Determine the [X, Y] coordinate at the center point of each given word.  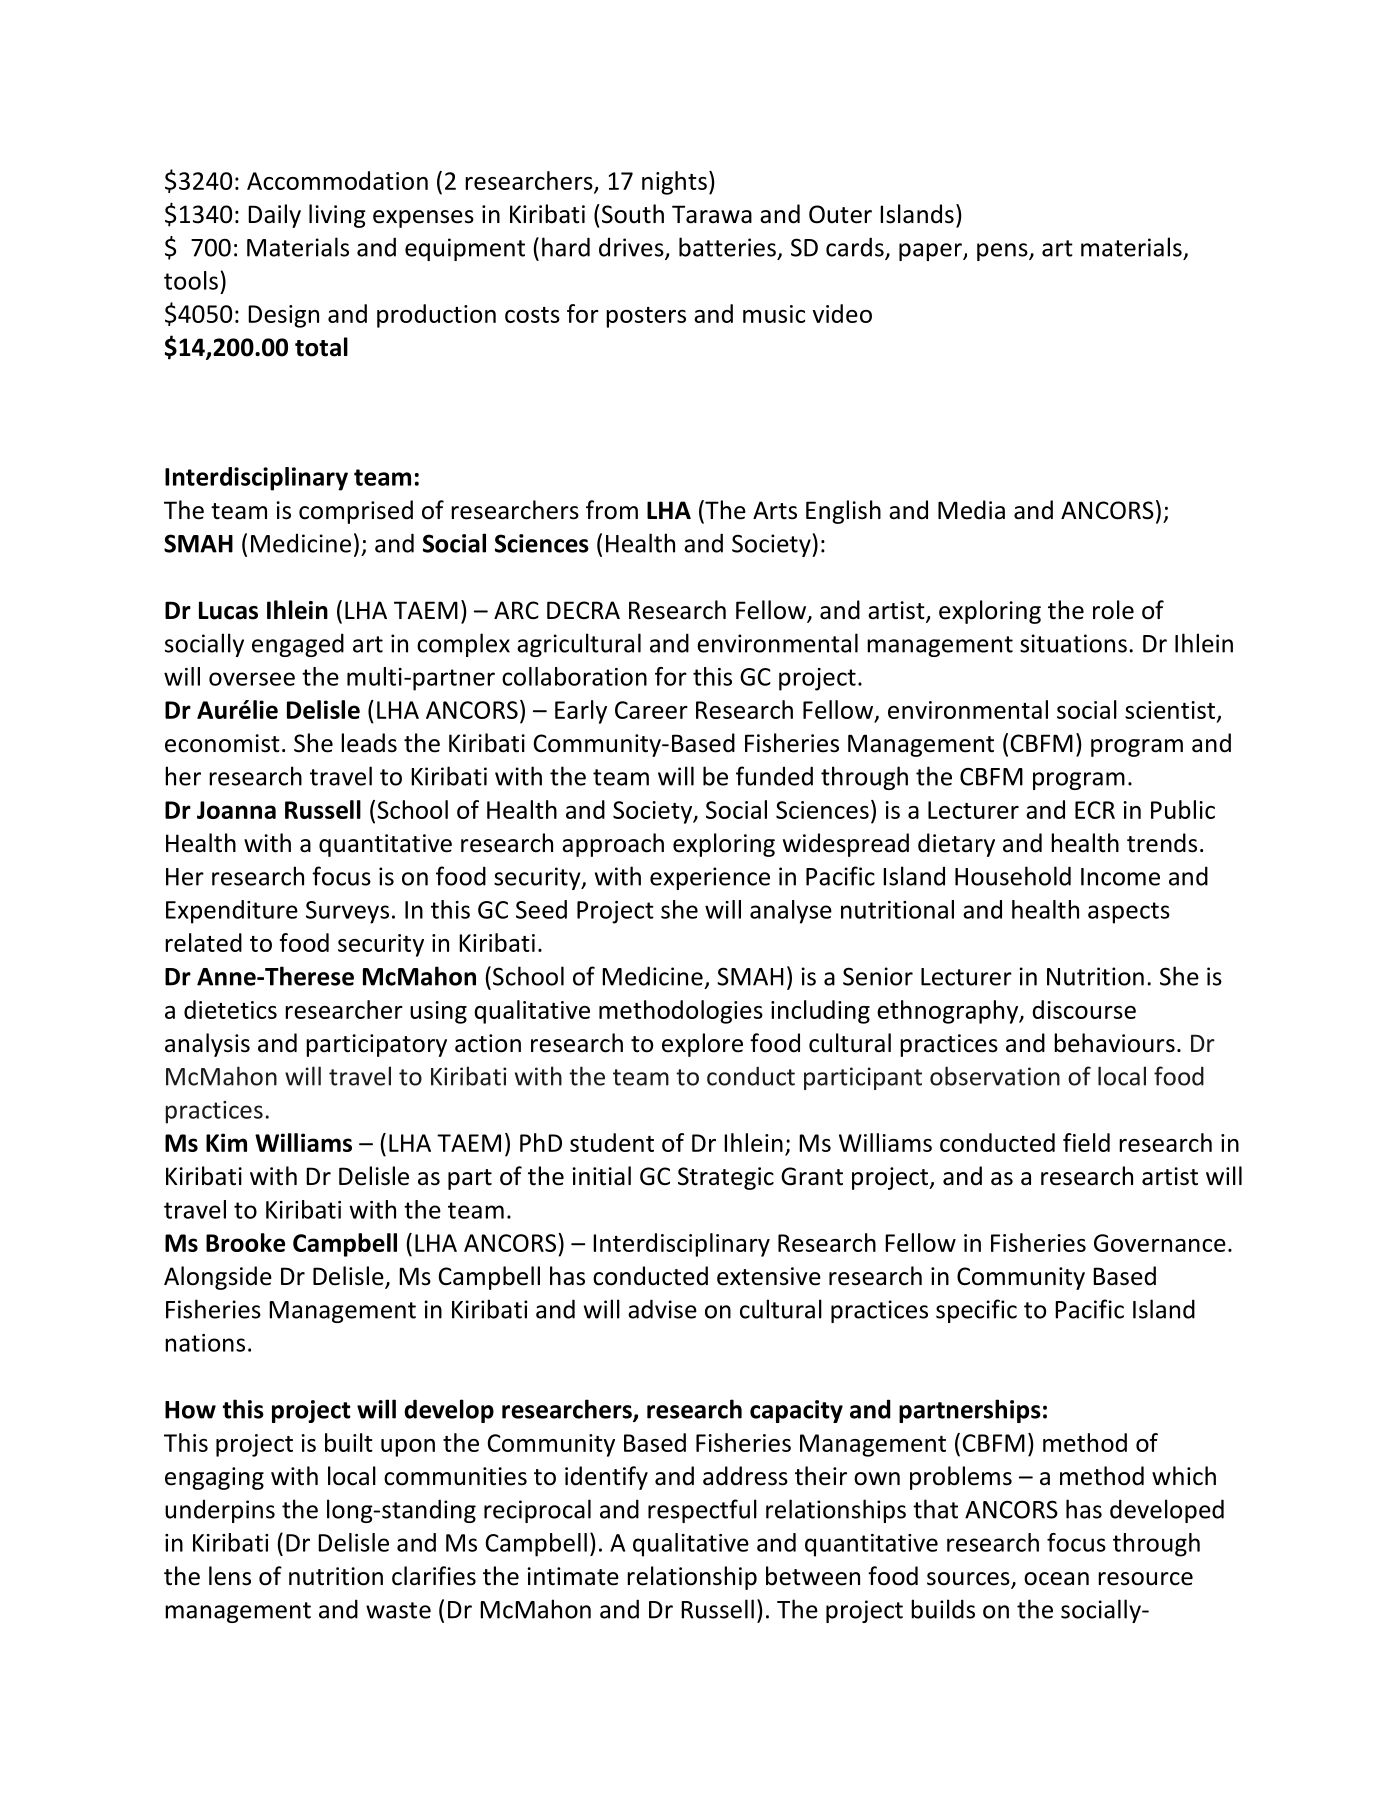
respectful [702, 1511]
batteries [727, 247]
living [337, 216]
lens [230, 1576]
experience [710, 878]
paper [931, 252]
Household [1013, 876]
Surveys [347, 912]
